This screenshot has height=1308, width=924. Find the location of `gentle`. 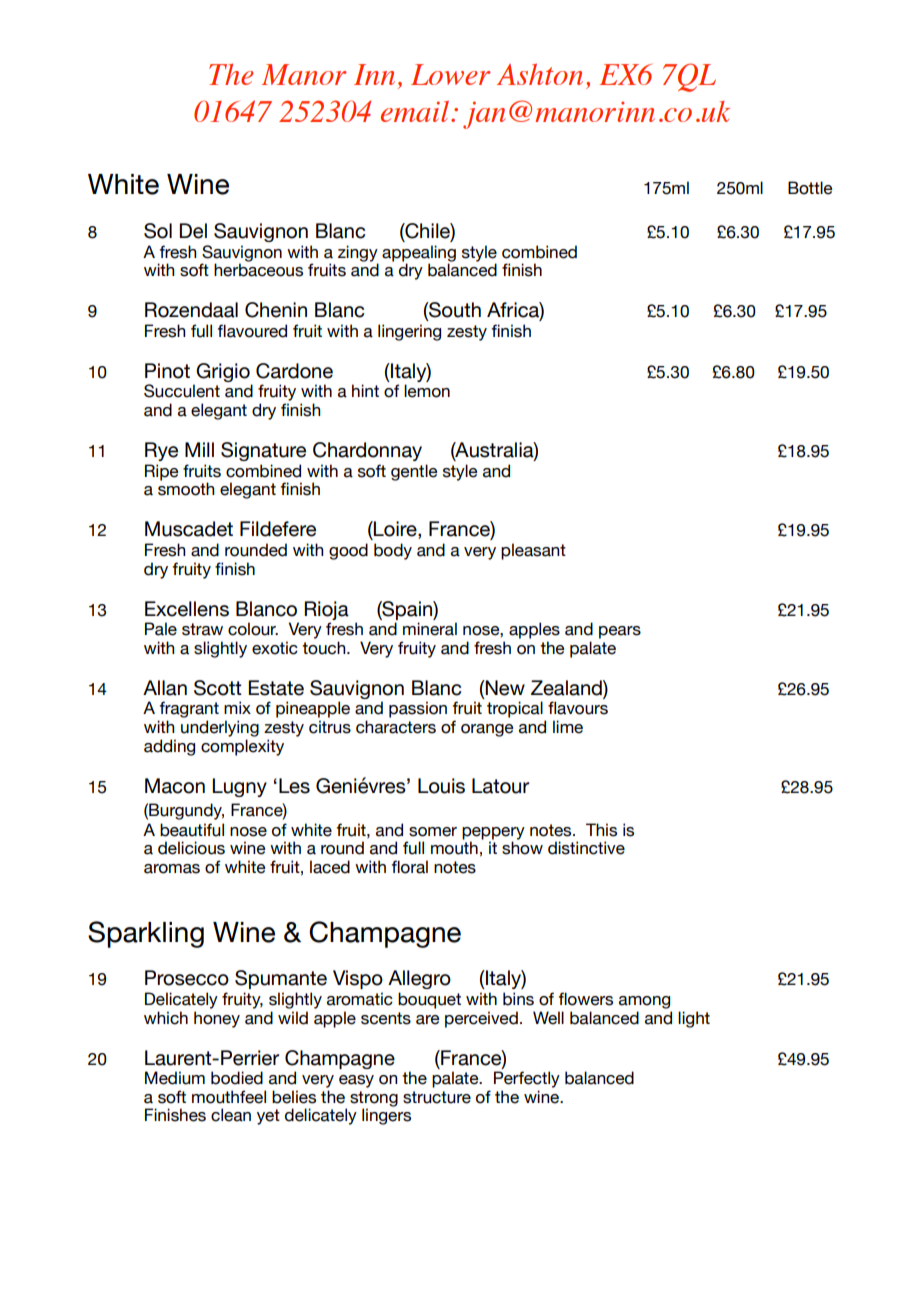

gentle is located at coordinates (414, 472).
